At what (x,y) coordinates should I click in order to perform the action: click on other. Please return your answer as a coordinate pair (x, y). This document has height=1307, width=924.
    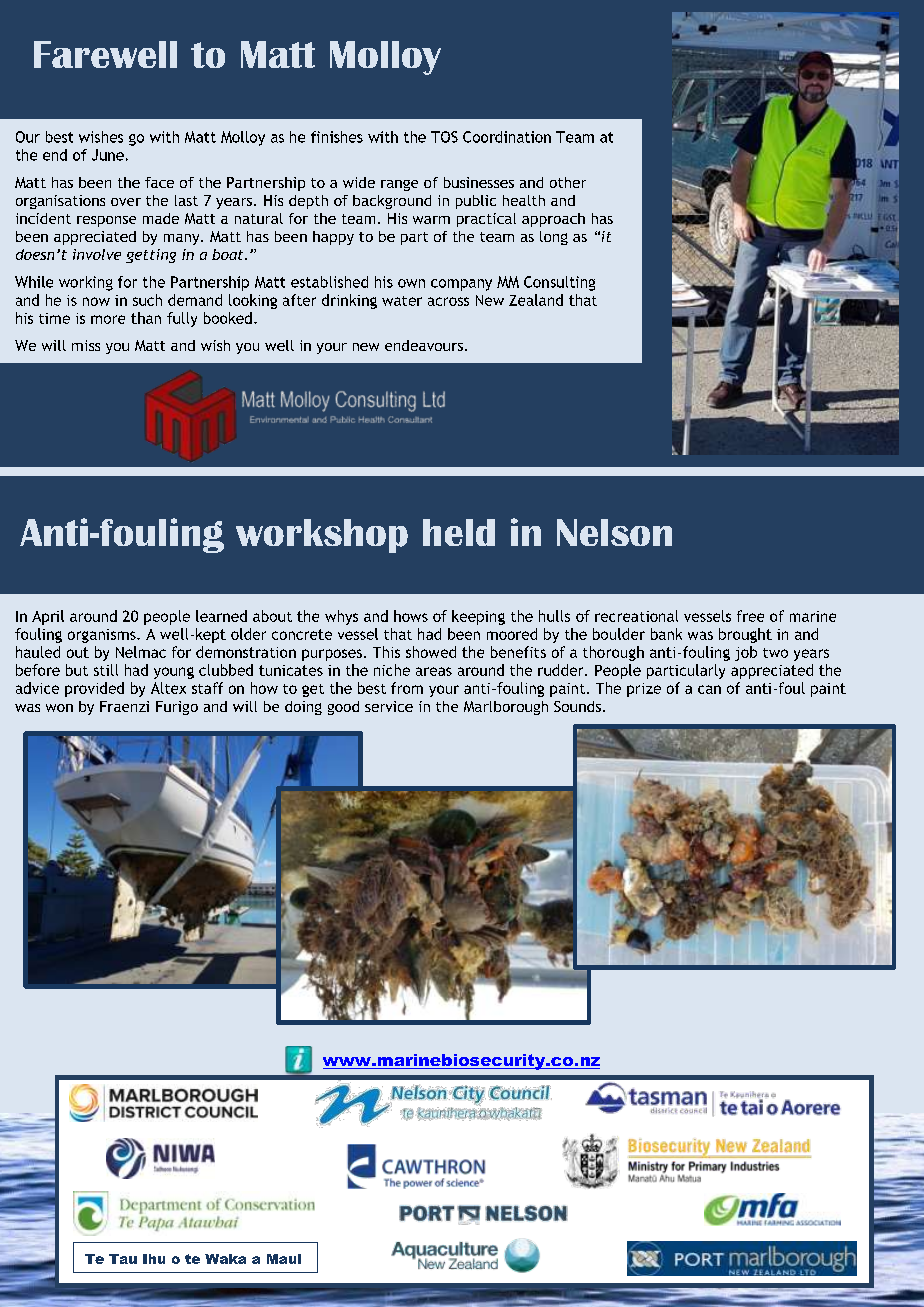
    Looking at the image, I should click on (568, 182).
